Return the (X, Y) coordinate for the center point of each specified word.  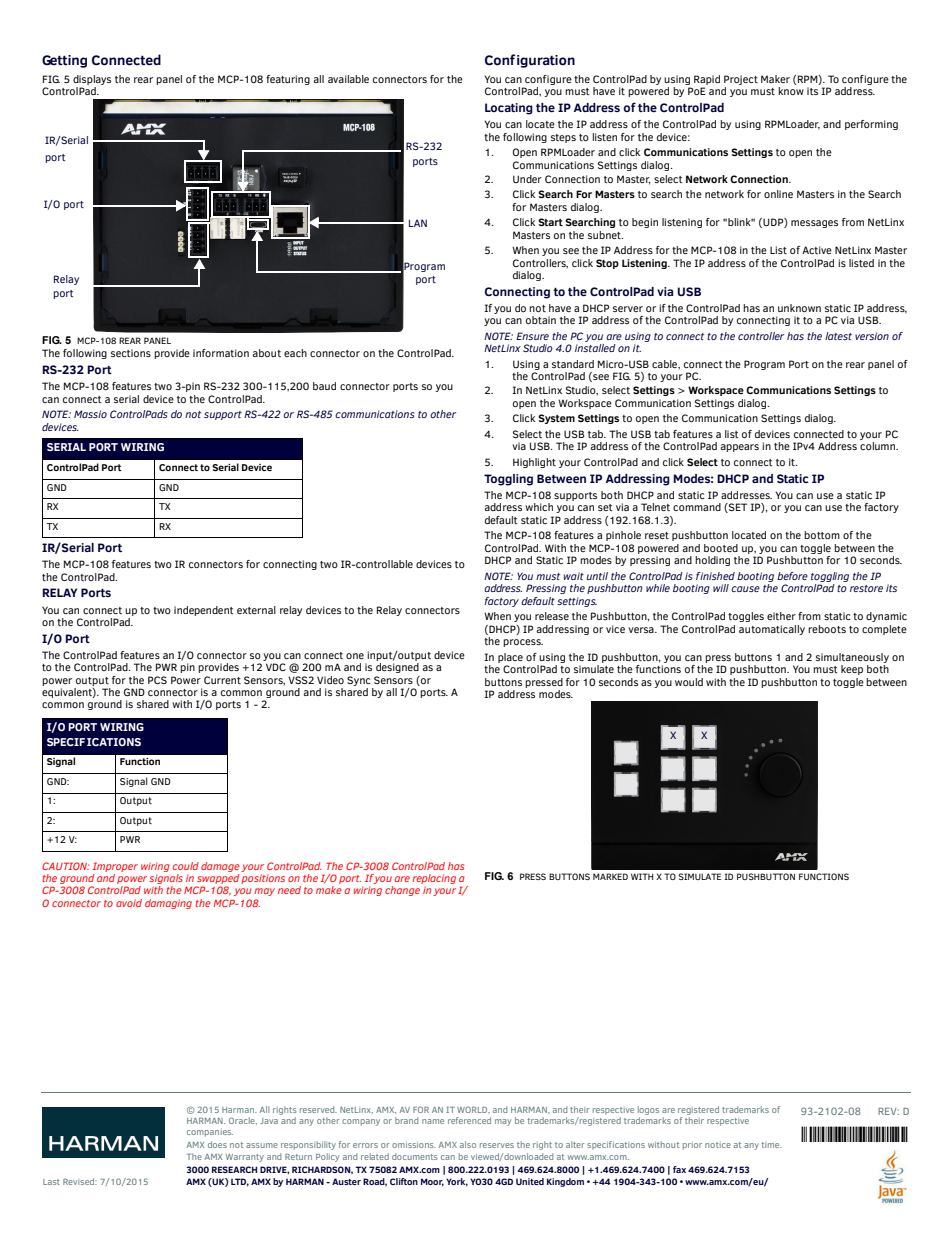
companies (210, 1133)
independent (204, 611)
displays (92, 80)
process (523, 643)
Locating (509, 109)
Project (741, 80)
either (781, 616)
